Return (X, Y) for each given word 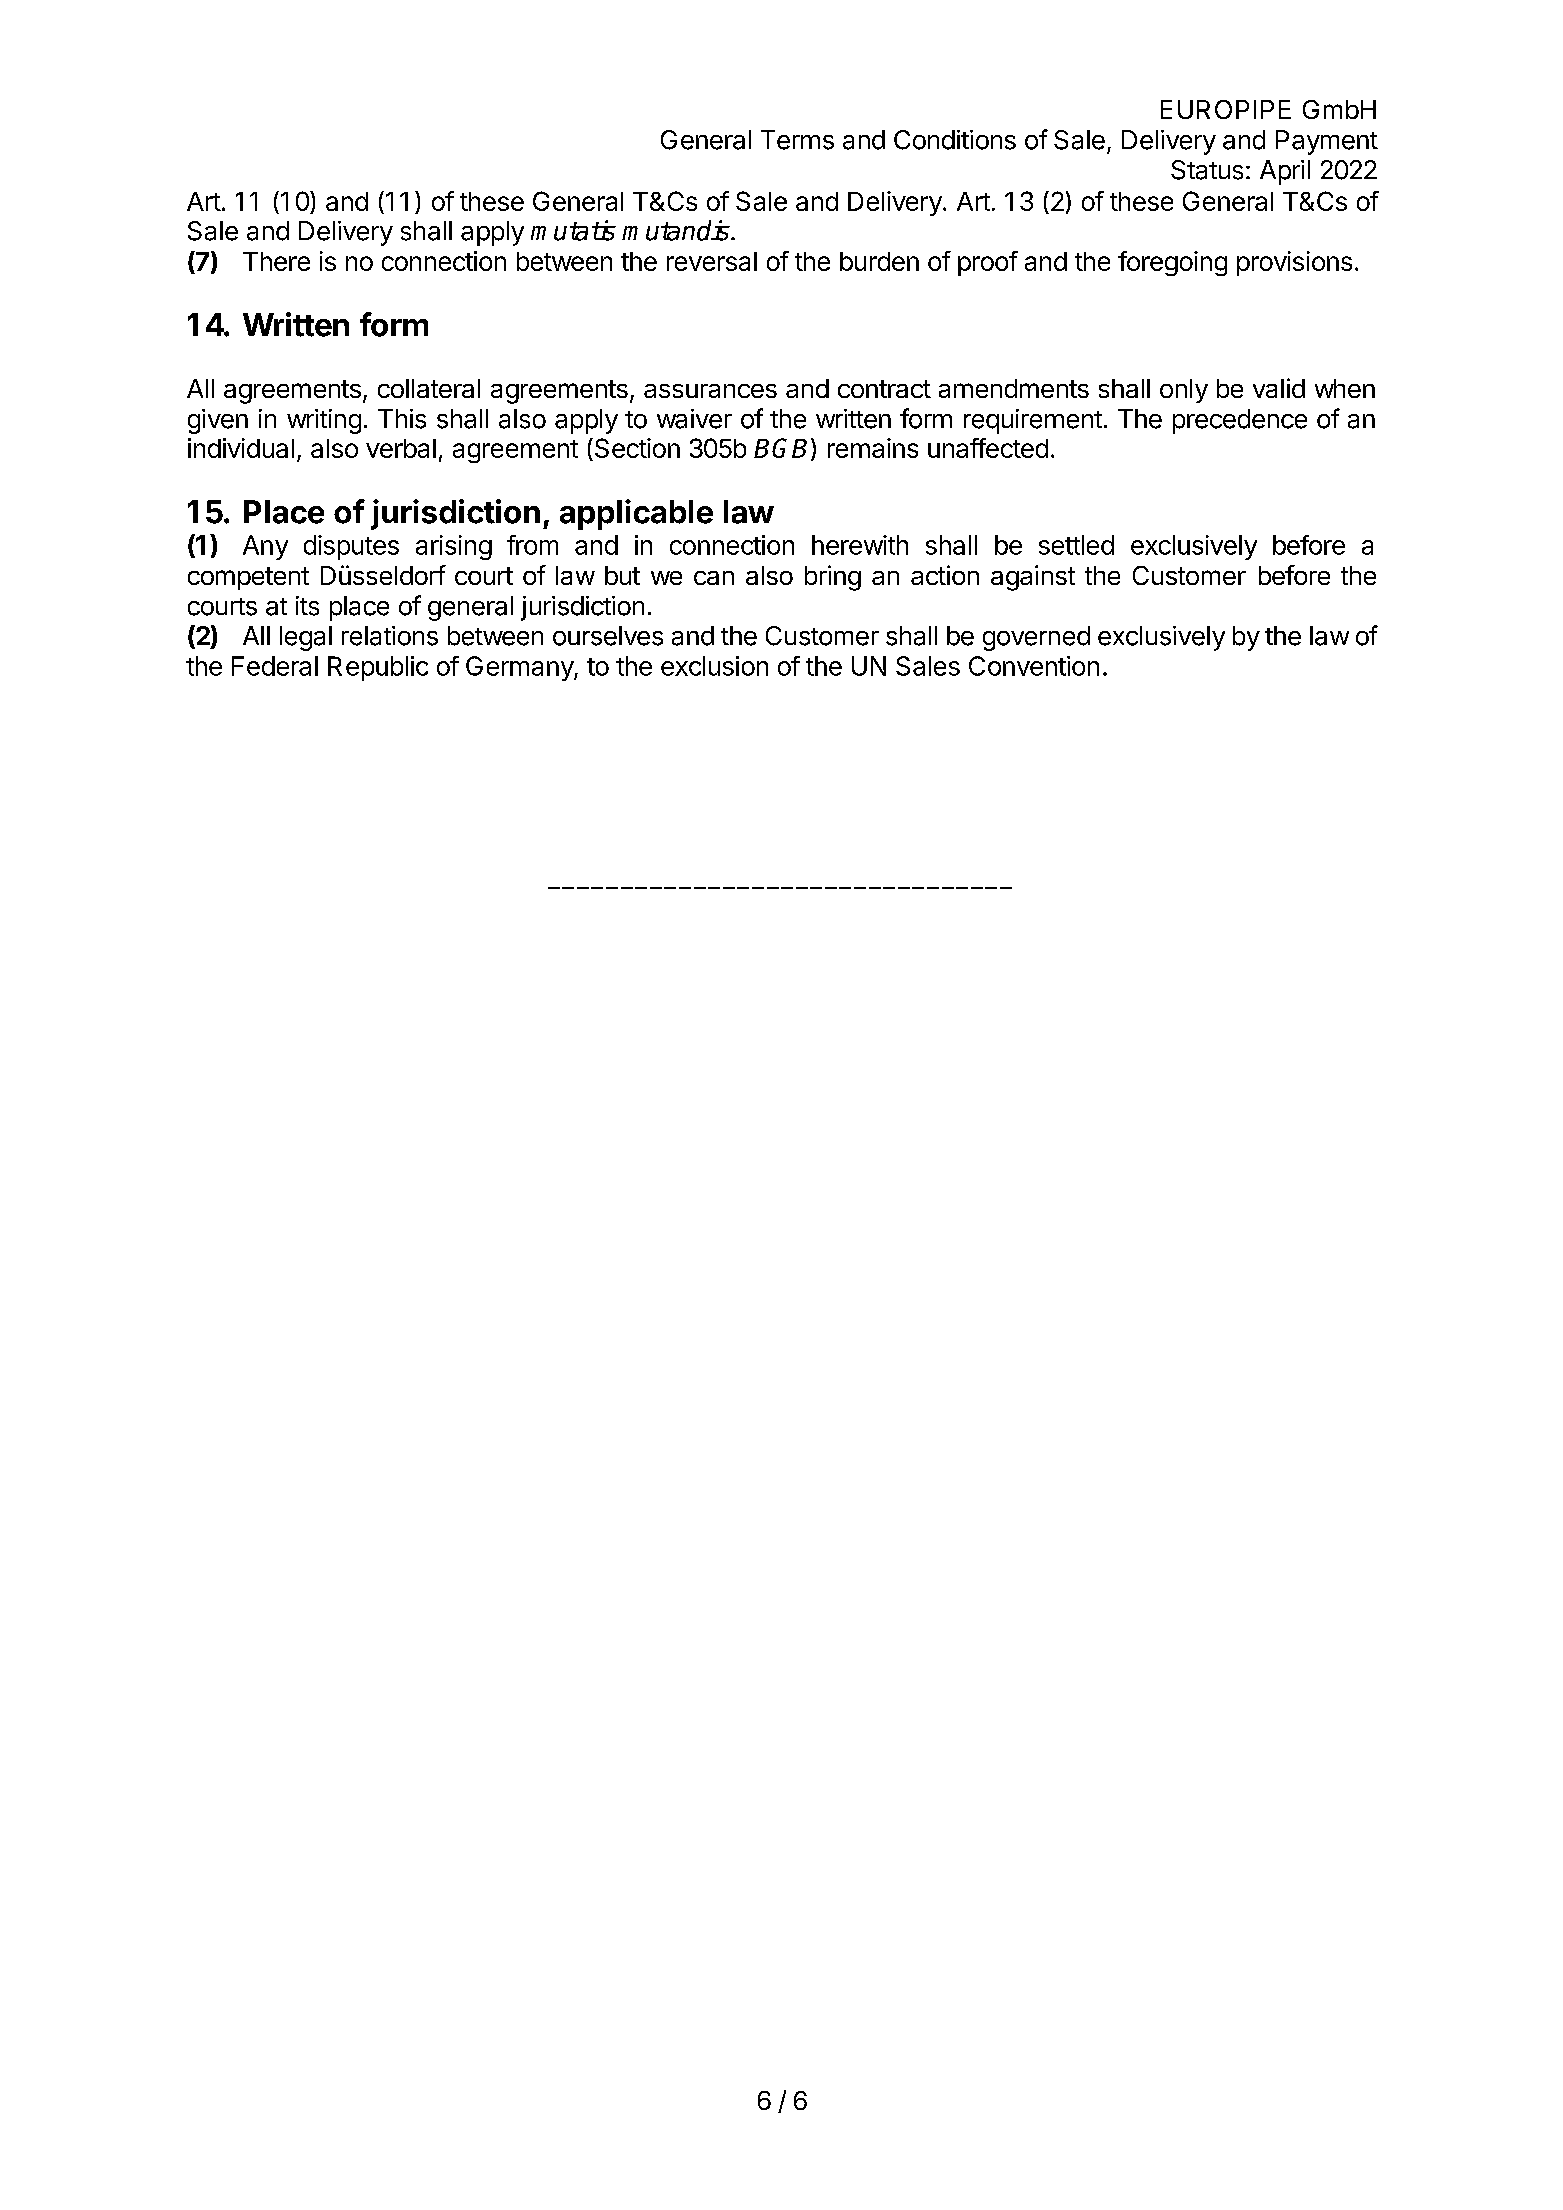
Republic (378, 668)
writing (324, 421)
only (1184, 391)
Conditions (955, 140)
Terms (797, 140)
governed (1036, 638)
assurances (710, 391)
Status (1207, 170)
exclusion (714, 666)
